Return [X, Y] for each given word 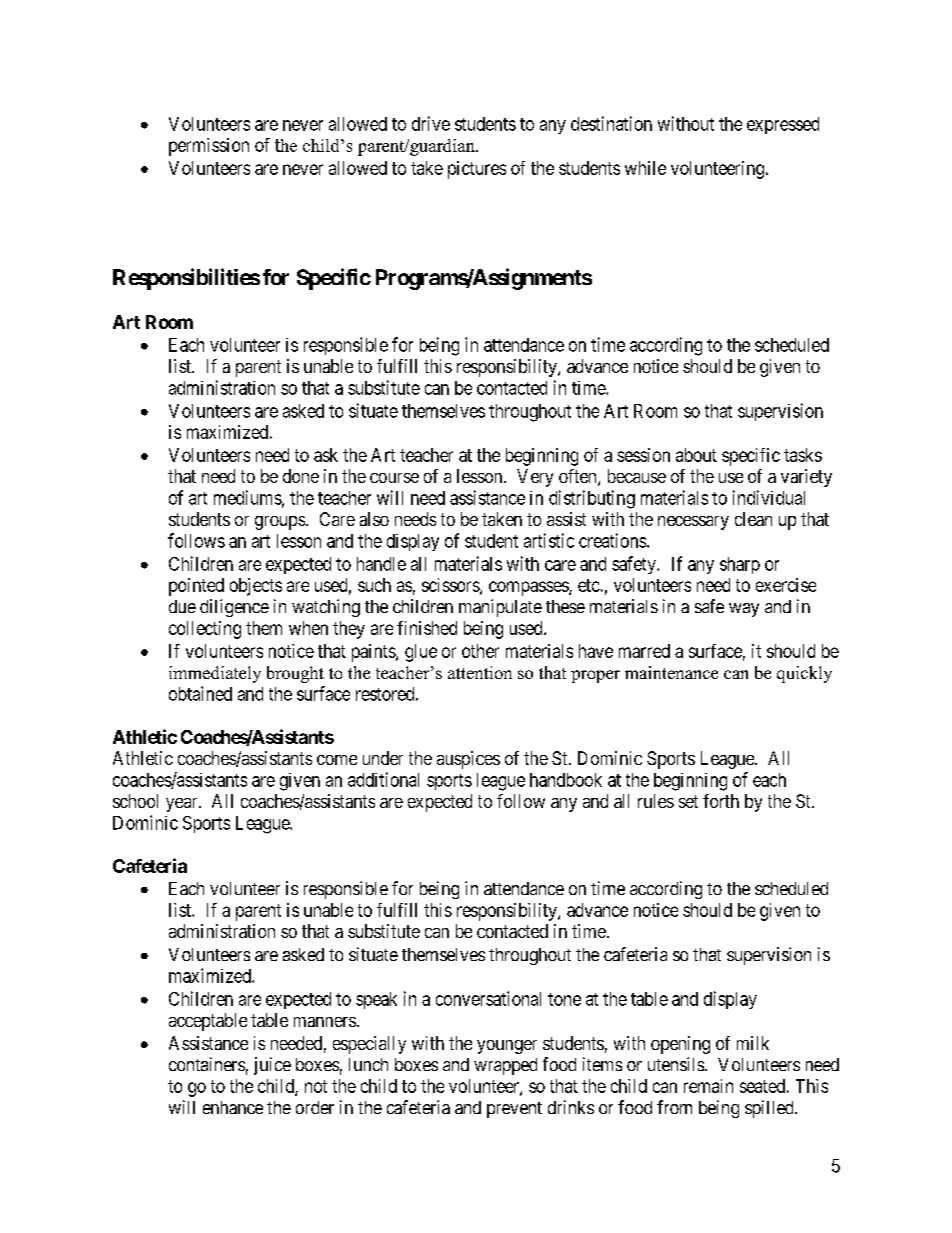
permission [209, 147]
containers [207, 1064]
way [744, 610]
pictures [477, 170]
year [183, 805]
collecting [205, 630]
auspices [468, 760]
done [301, 476]
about [696, 455]
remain [708, 1086]
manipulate [500, 608]
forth [721, 801]
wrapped [505, 1066]
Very [535, 478]
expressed [783, 125]
